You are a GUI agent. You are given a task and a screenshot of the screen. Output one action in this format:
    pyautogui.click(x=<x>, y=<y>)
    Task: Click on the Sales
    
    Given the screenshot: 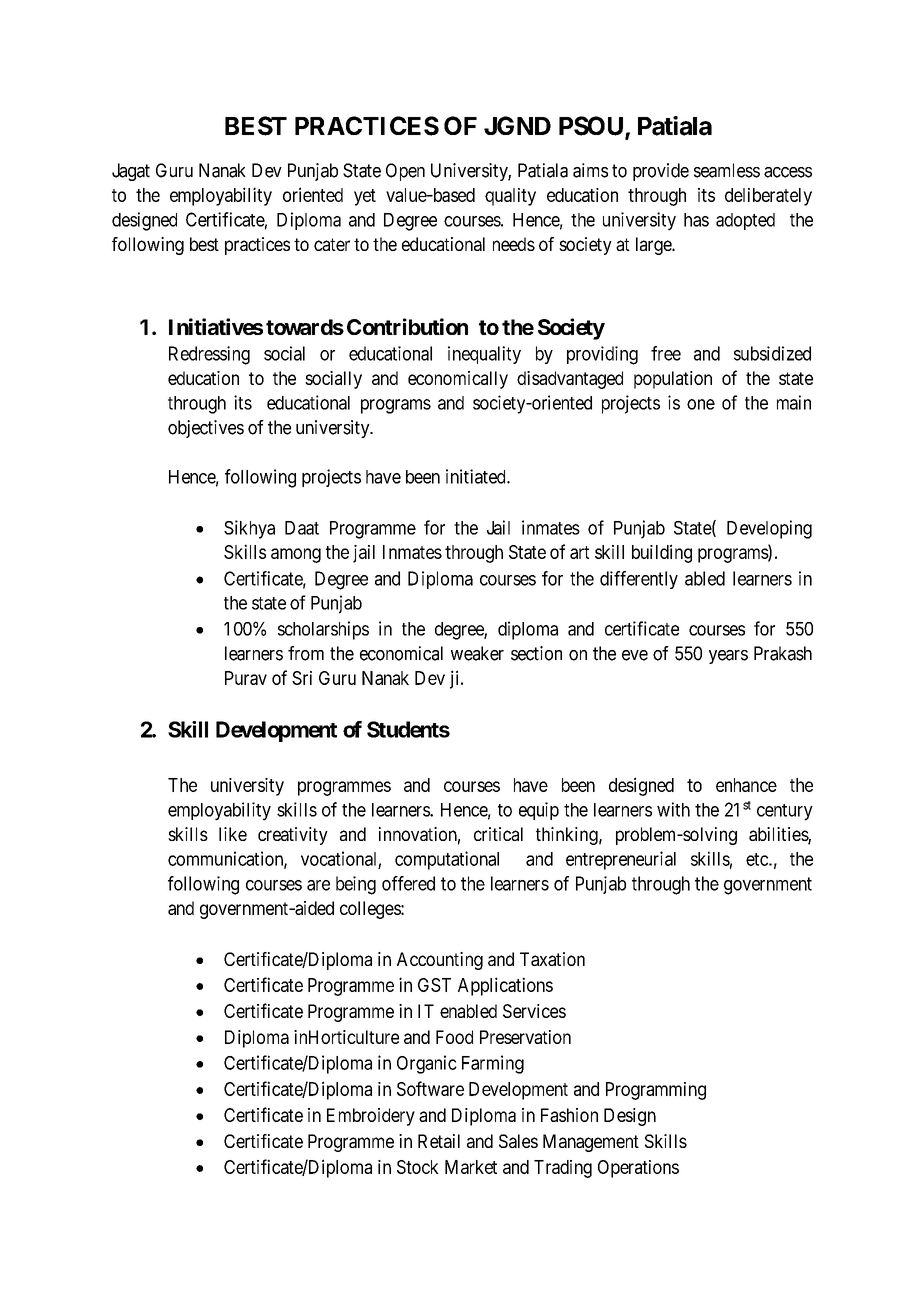 What is the action you would take?
    pyautogui.click(x=518, y=1141)
